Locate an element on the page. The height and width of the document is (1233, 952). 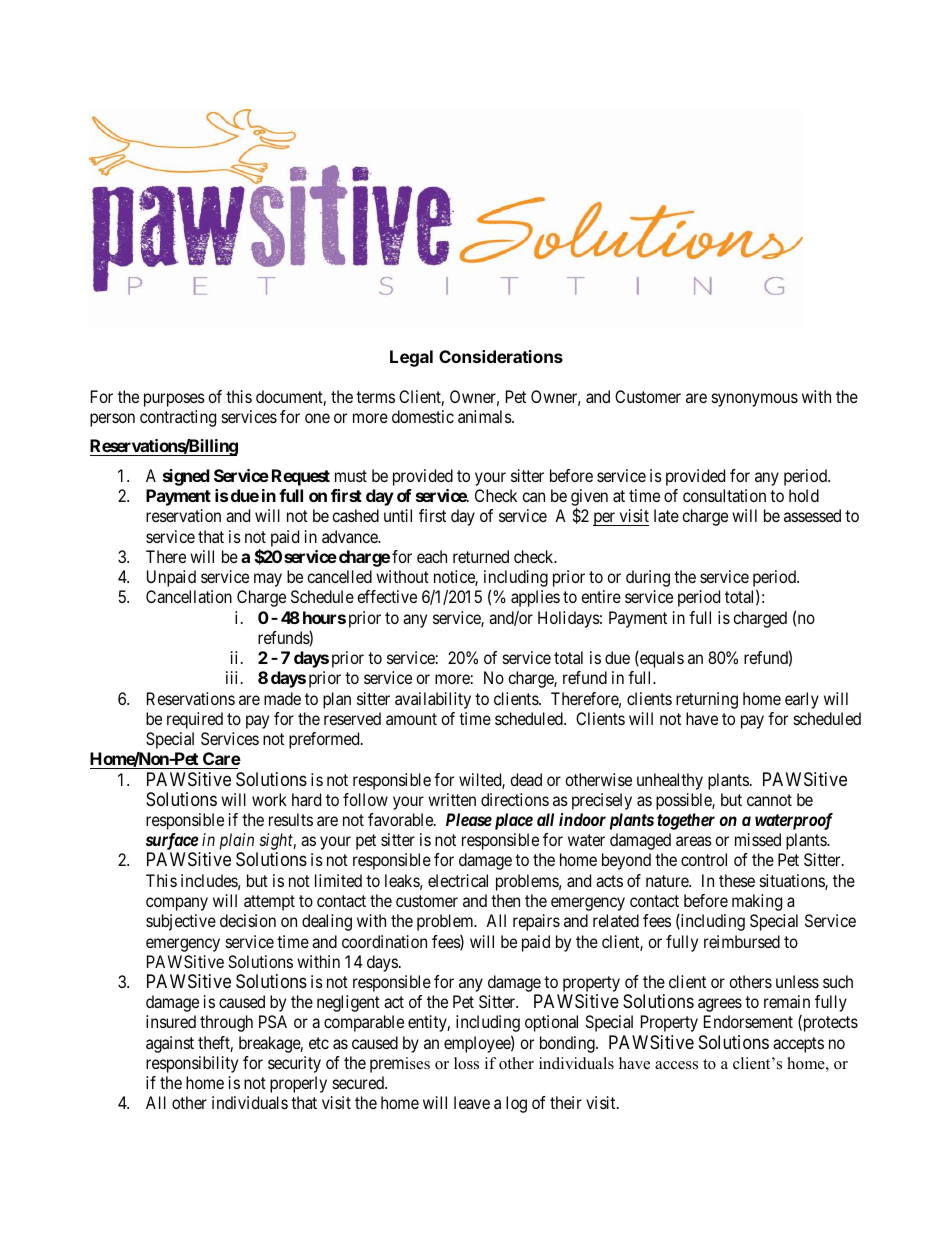
required is located at coordinates (195, 720).
